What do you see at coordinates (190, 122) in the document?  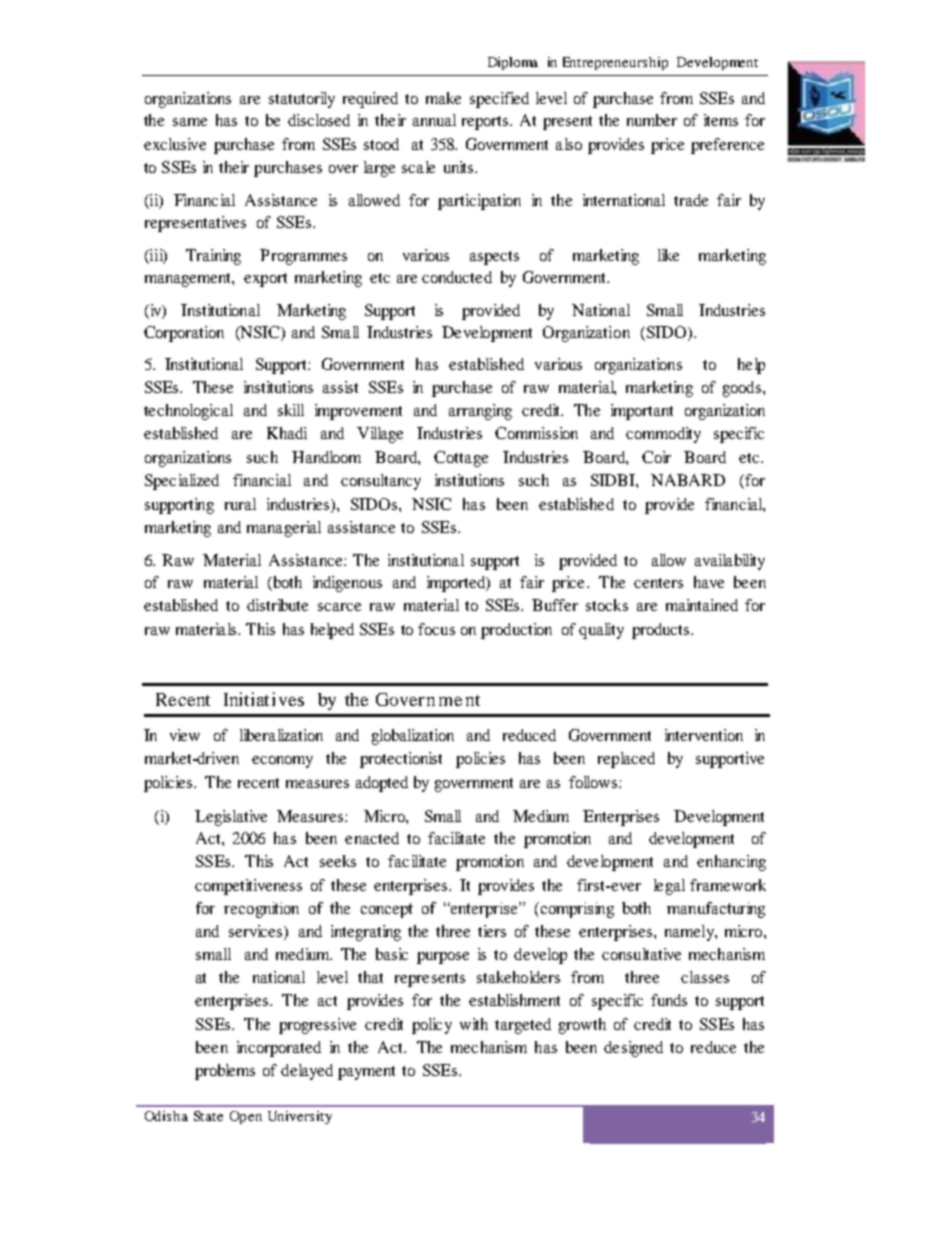 I see `same` at bounding box center [190, 122].
